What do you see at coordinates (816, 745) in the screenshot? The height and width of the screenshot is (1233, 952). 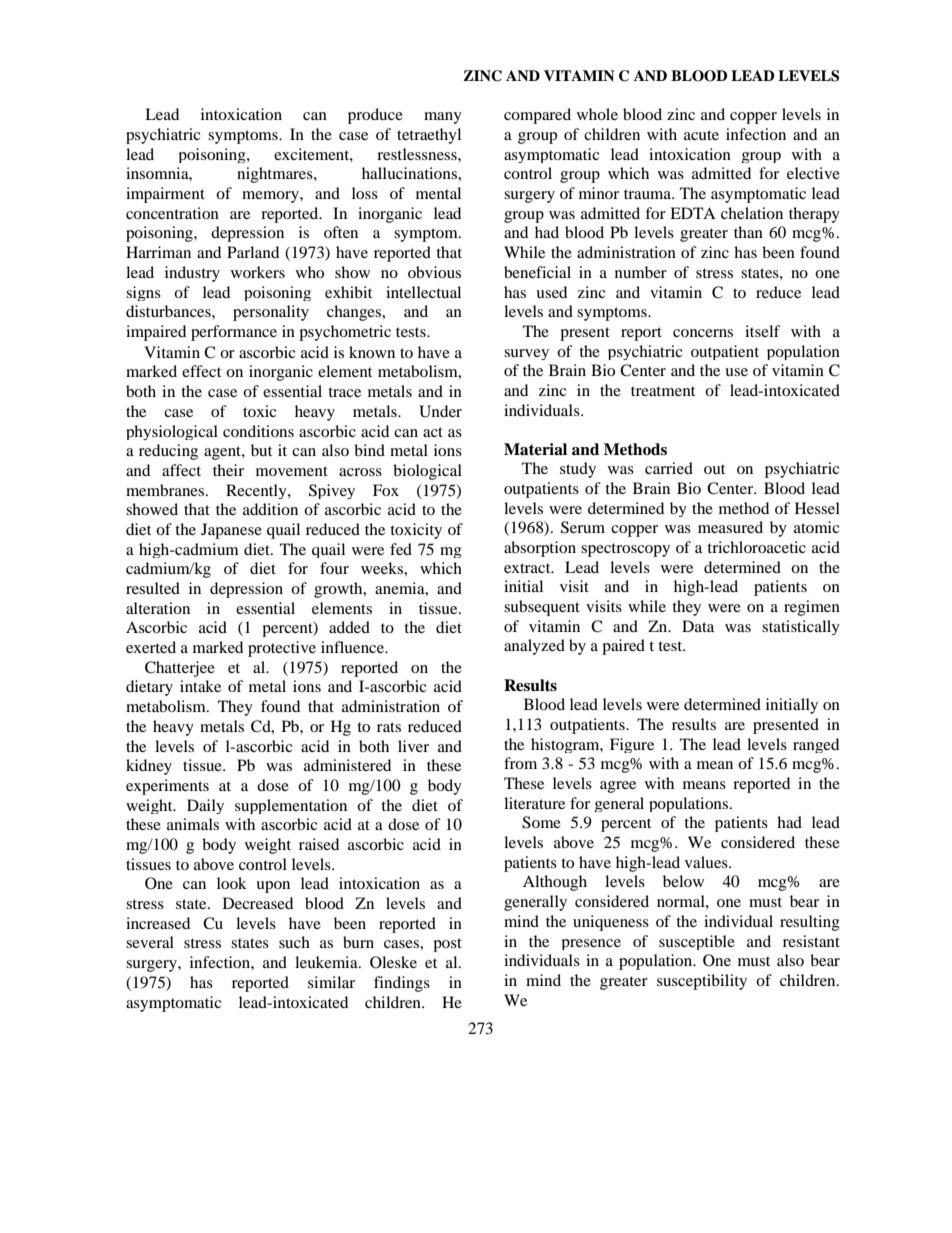 I see `ranged` at bounding box center [816, 745].
